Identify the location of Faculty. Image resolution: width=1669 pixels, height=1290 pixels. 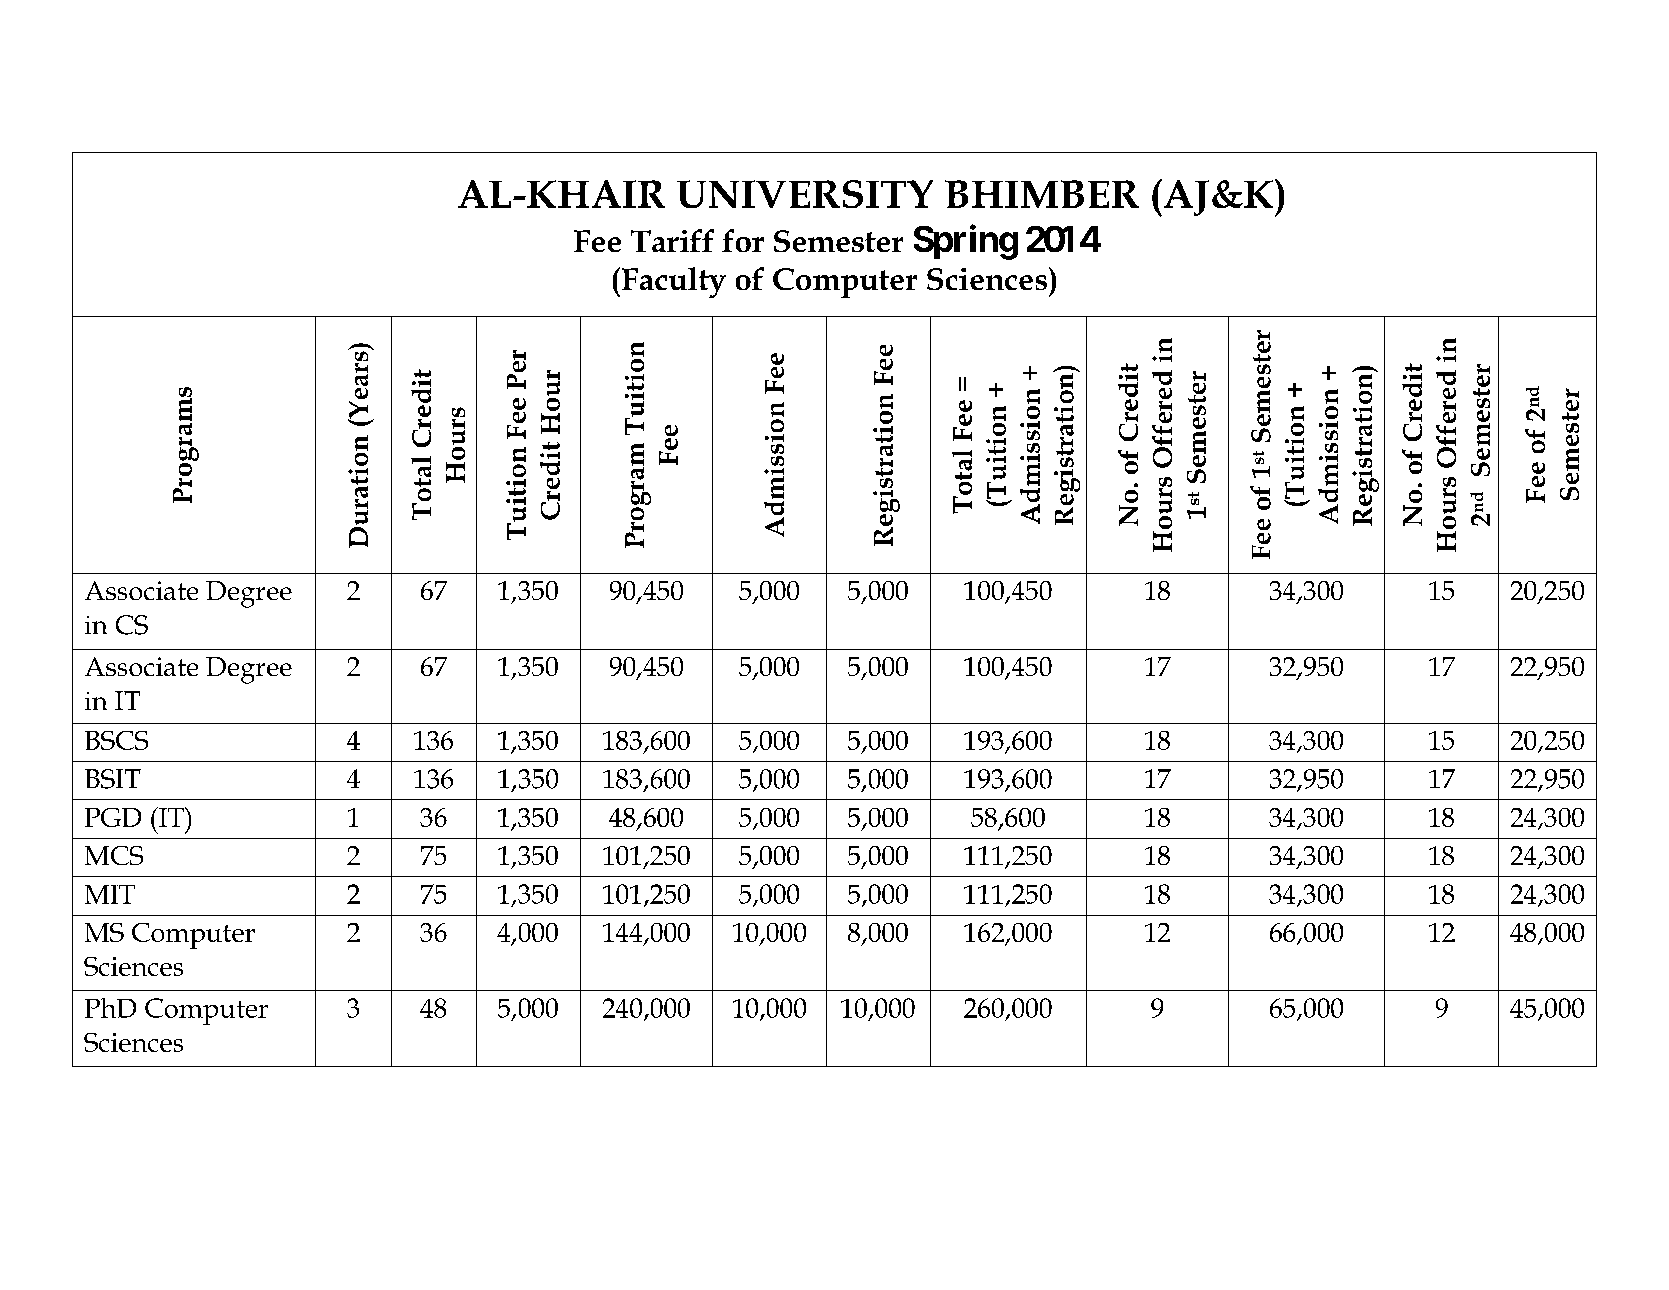
(672, 282).
